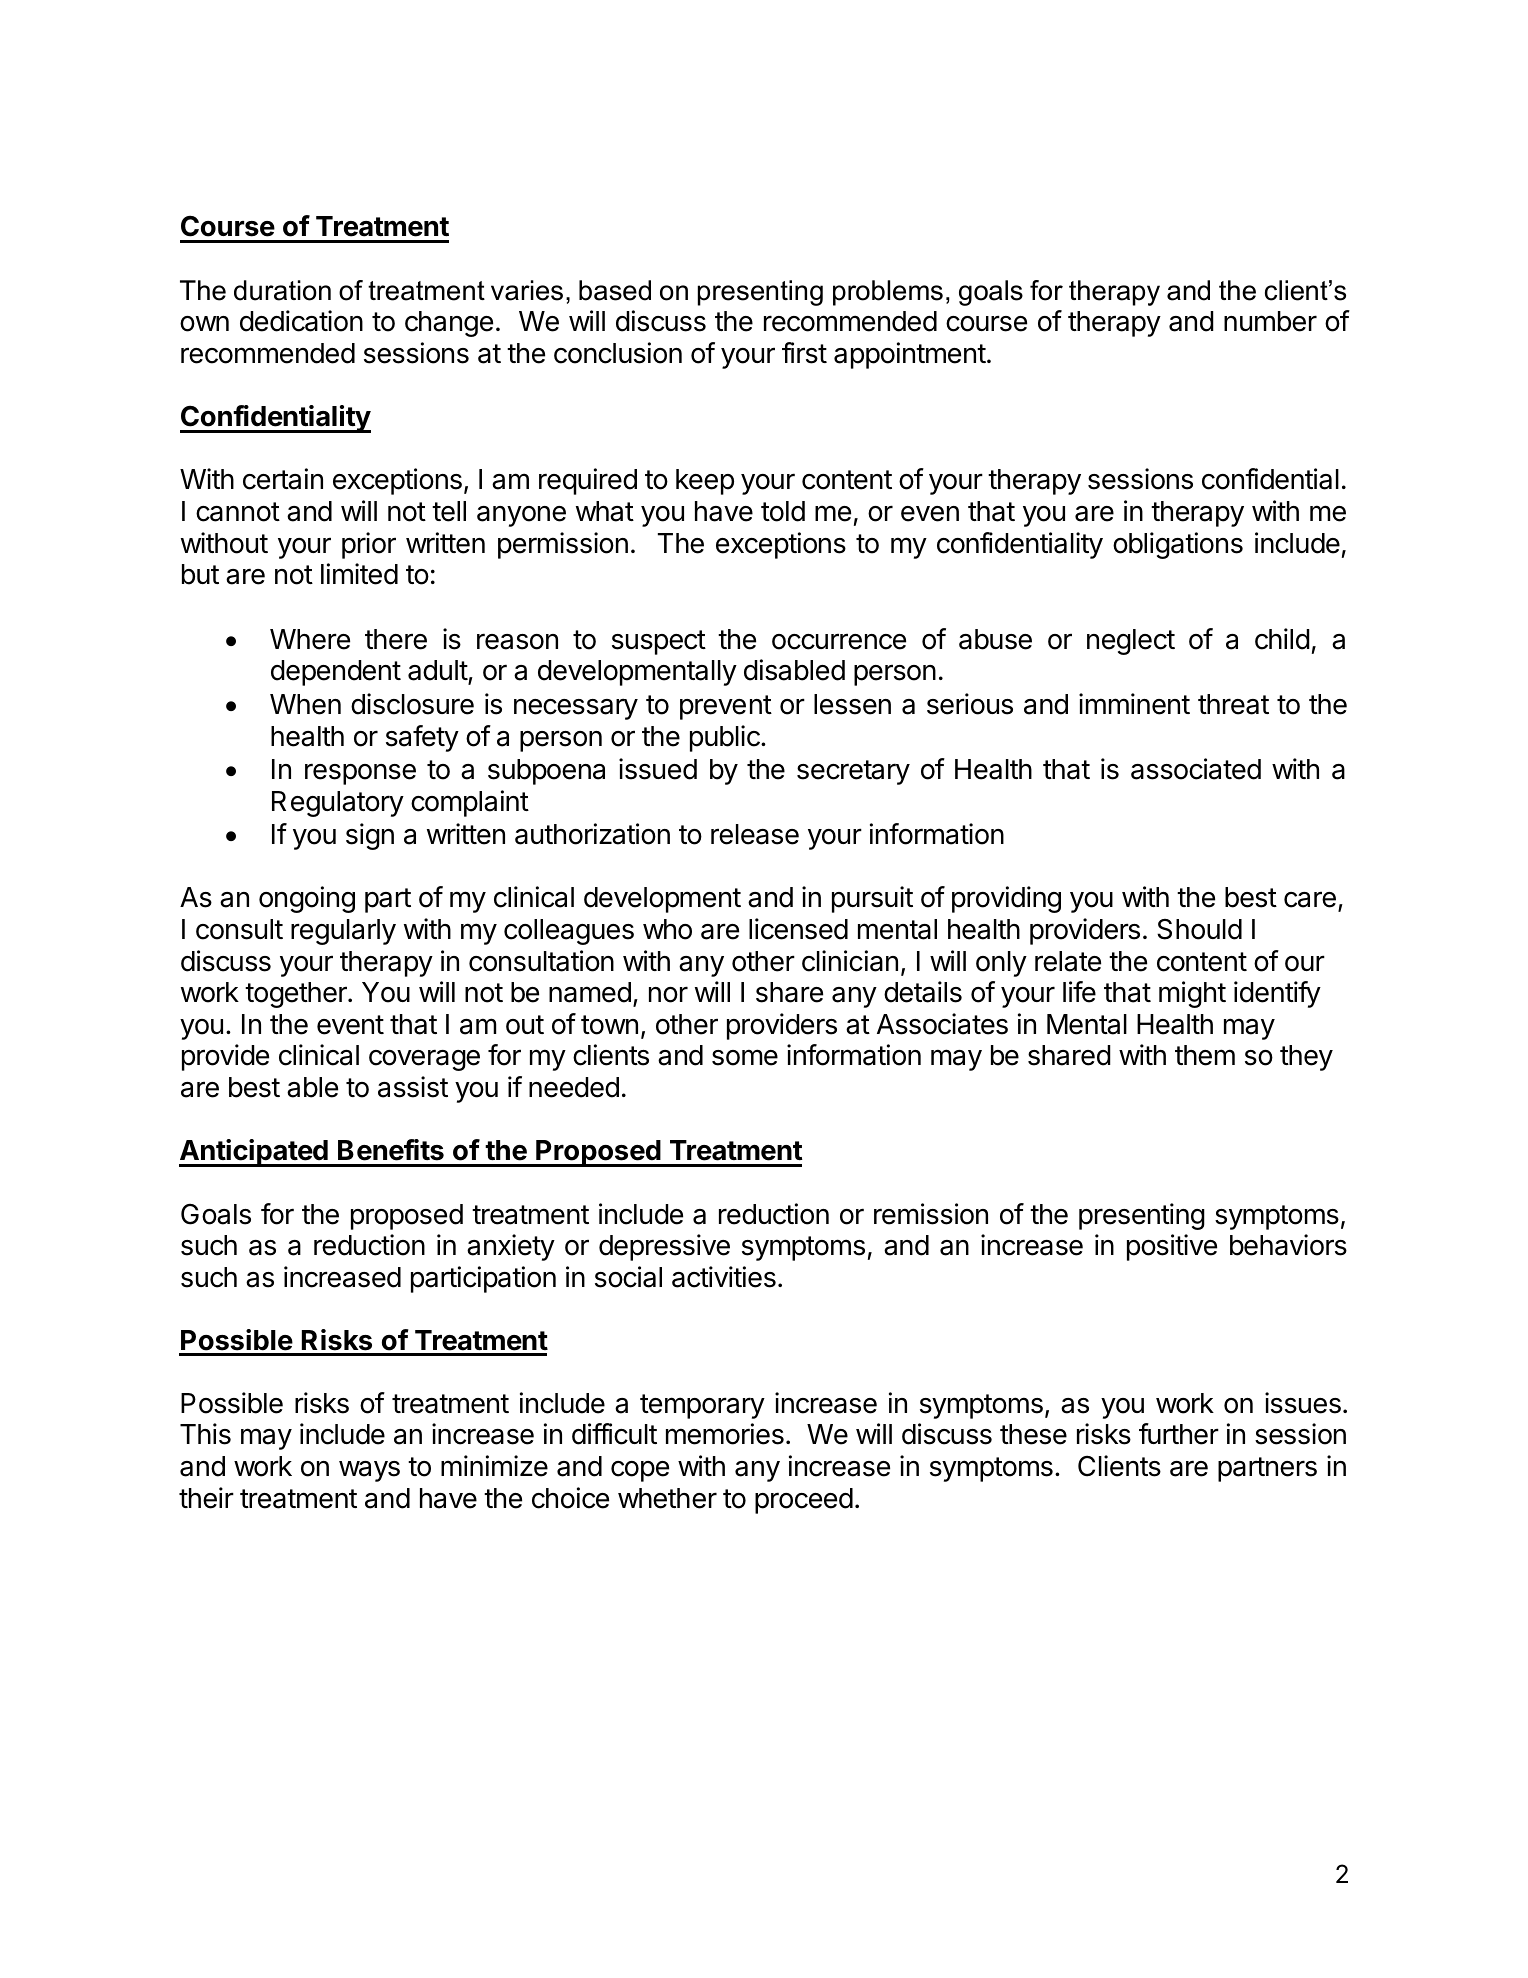  Describe the element at coordinates (1134, 704) in the document. I see `imminent` at that location.
